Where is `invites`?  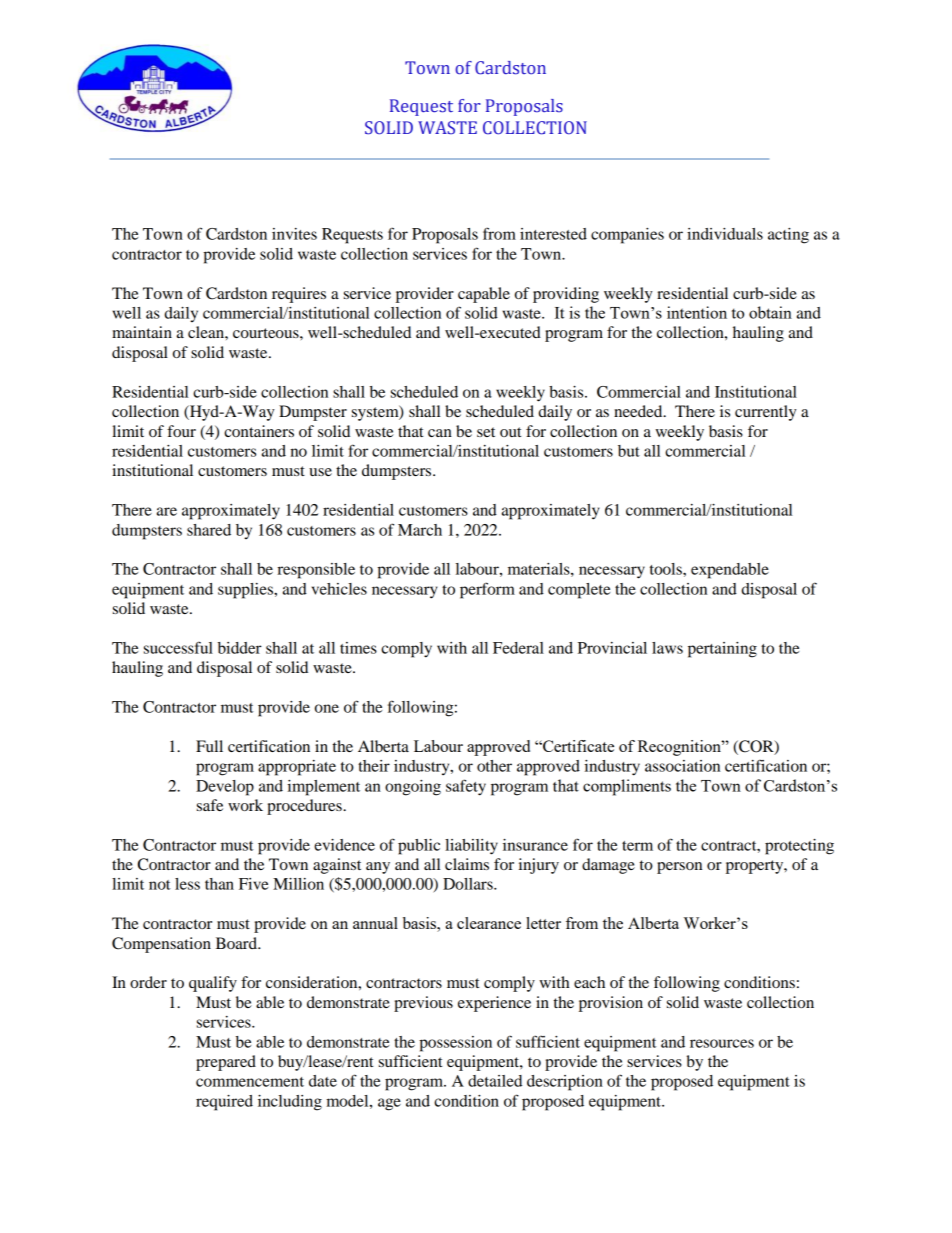 invites is located at coordinates (294, 234).
